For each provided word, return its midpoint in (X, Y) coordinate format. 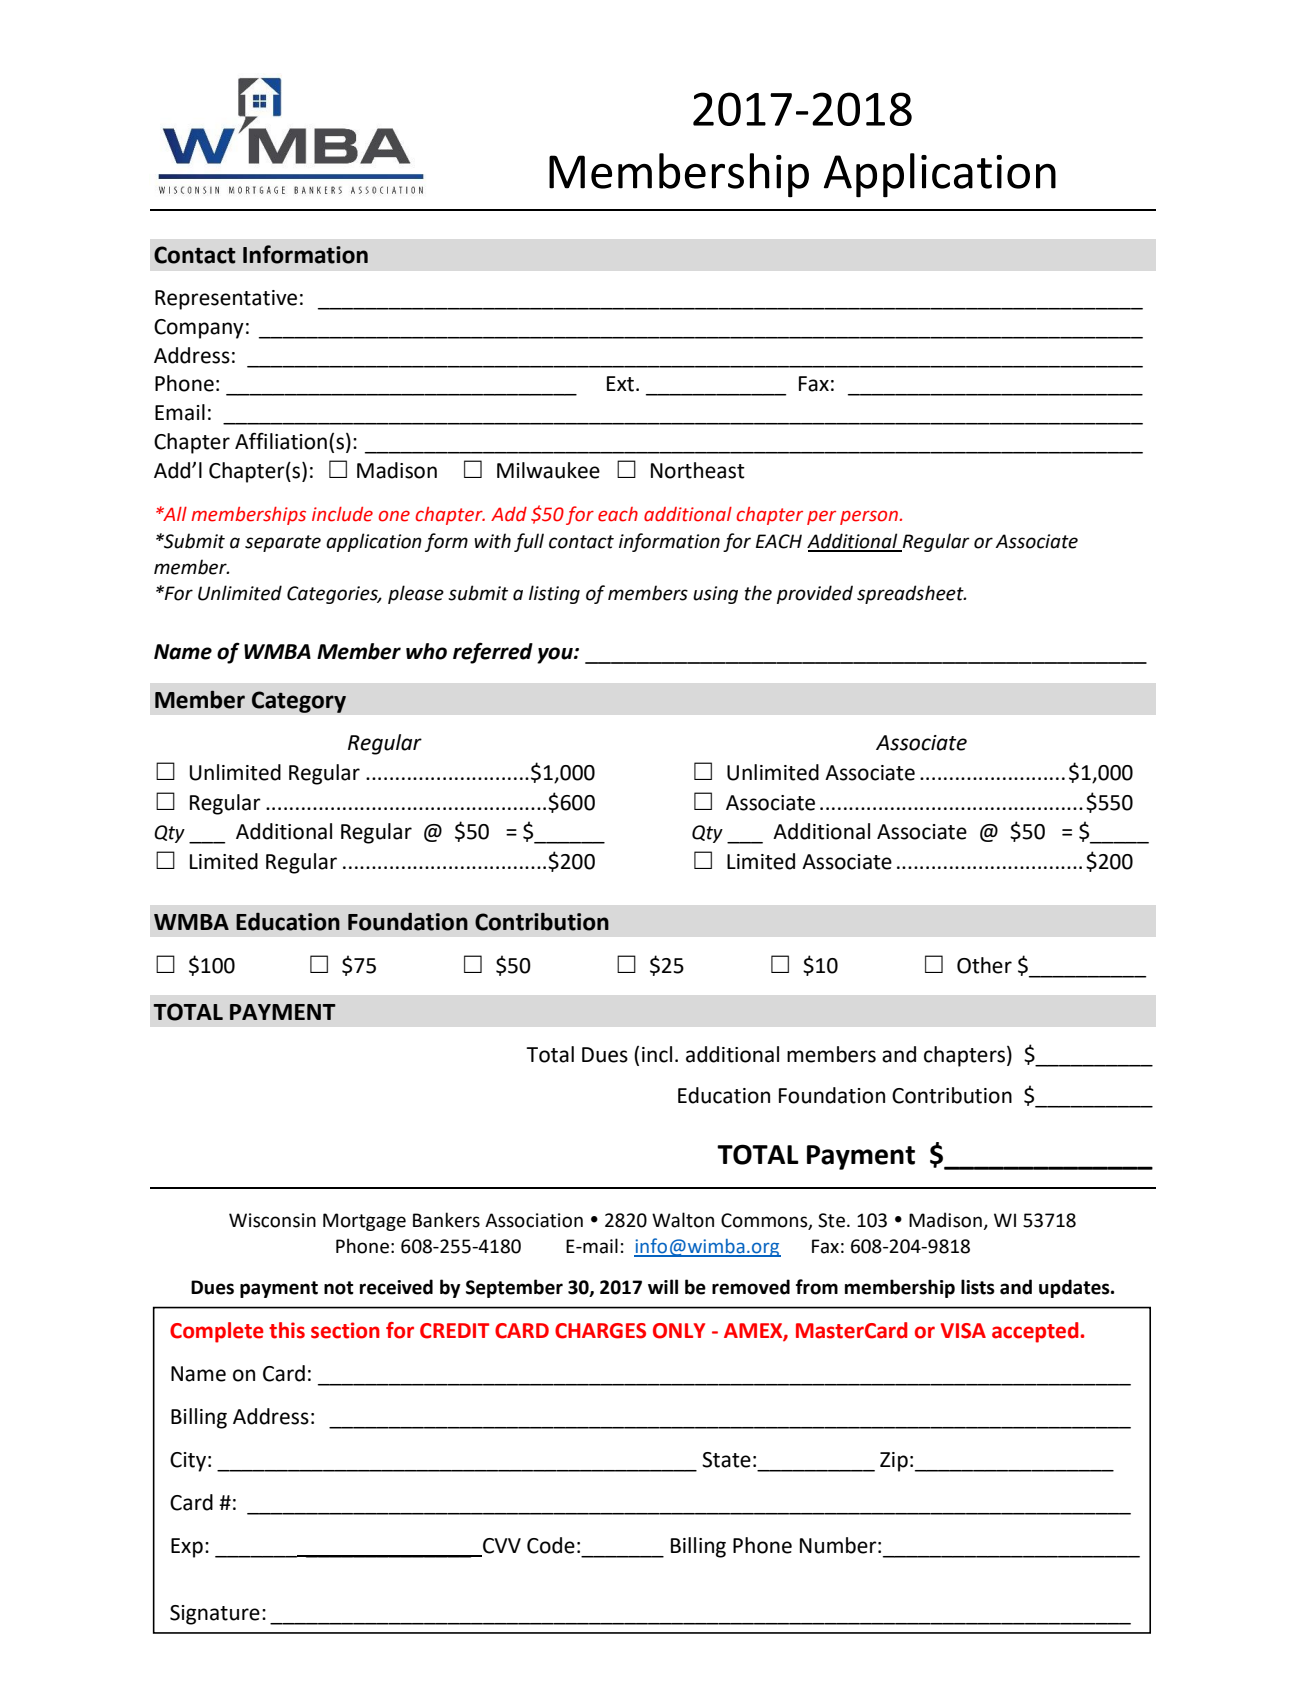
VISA (963, 1331)
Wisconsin (272, 1220)
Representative (226, 300)
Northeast (698, 470)
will (663, 1286)
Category (298, 702)
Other (984, 965)
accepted (1036, 1332)
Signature (215, 1615)
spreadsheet (911, 594)
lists (978, 1287)
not (339, 1288)
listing (554, 594)
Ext (622, 384)
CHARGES (600, 1331)
